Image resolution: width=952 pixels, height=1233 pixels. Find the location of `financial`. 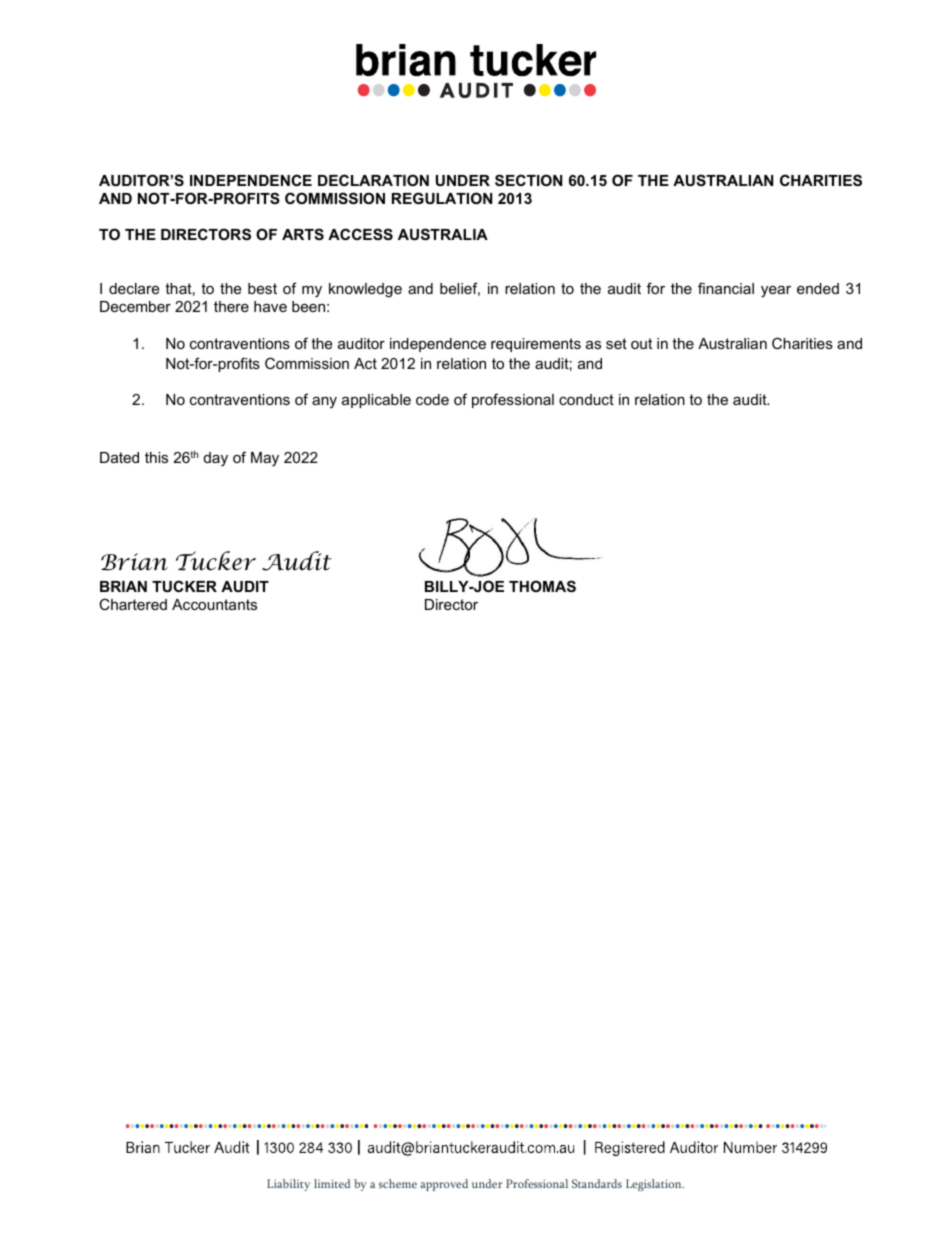

financial is located at coordinates (726, 288).
